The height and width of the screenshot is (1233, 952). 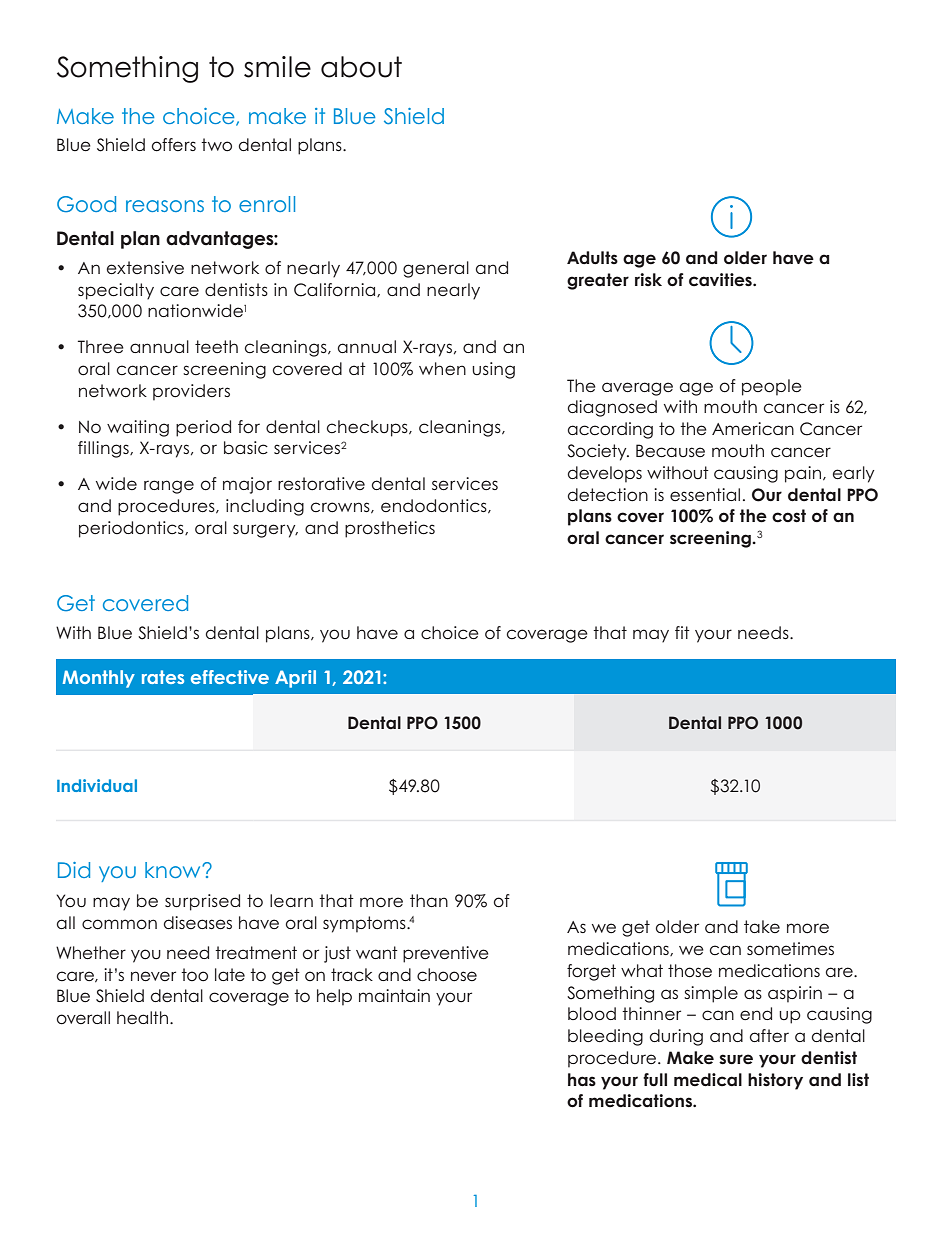 What do you see at coordinates (721, 280) in the screenshot?
I see `cavities` at bounding box center [721, 280].
